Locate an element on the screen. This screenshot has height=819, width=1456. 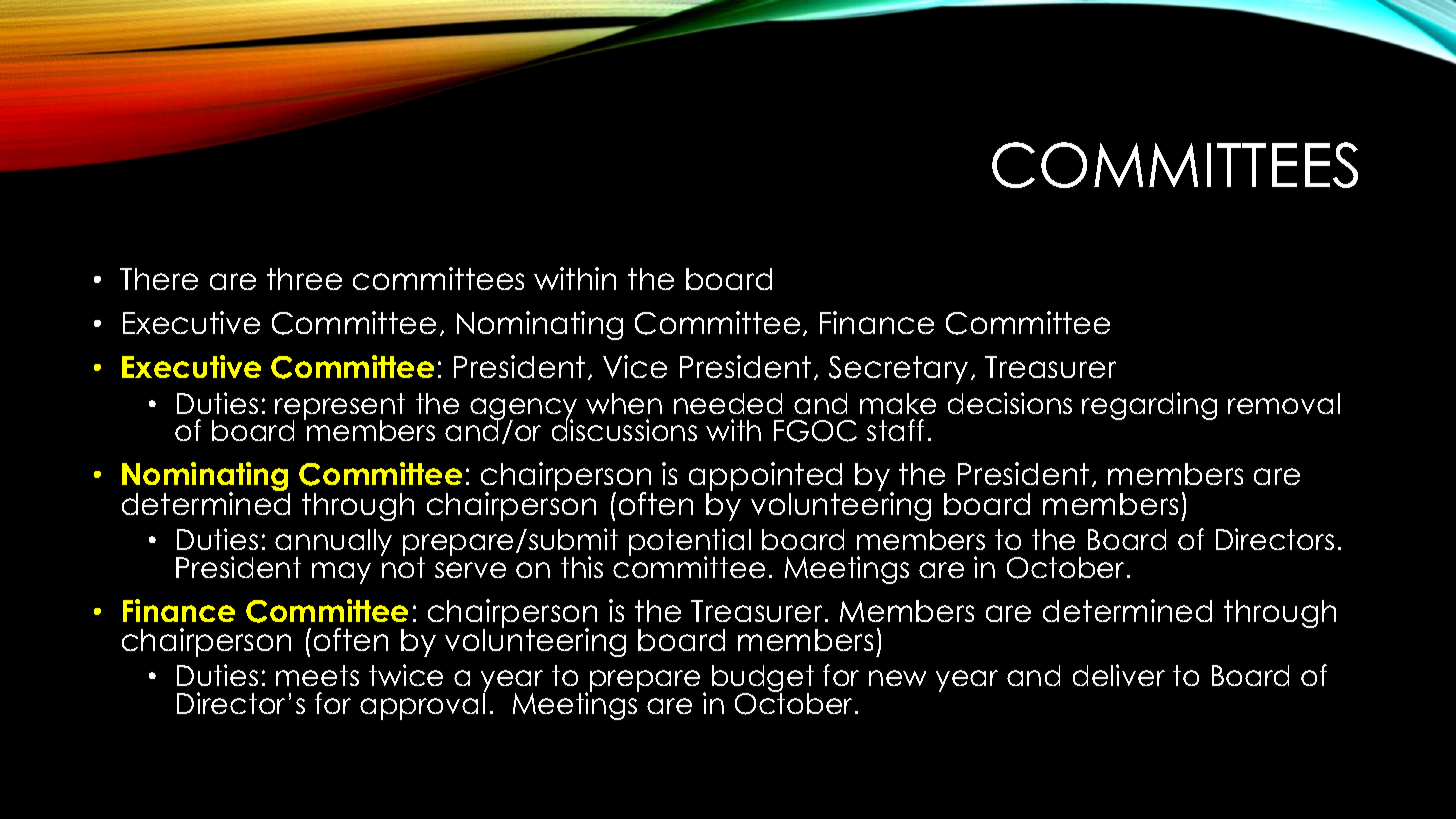
meets is located at coordinates (317, 675).
